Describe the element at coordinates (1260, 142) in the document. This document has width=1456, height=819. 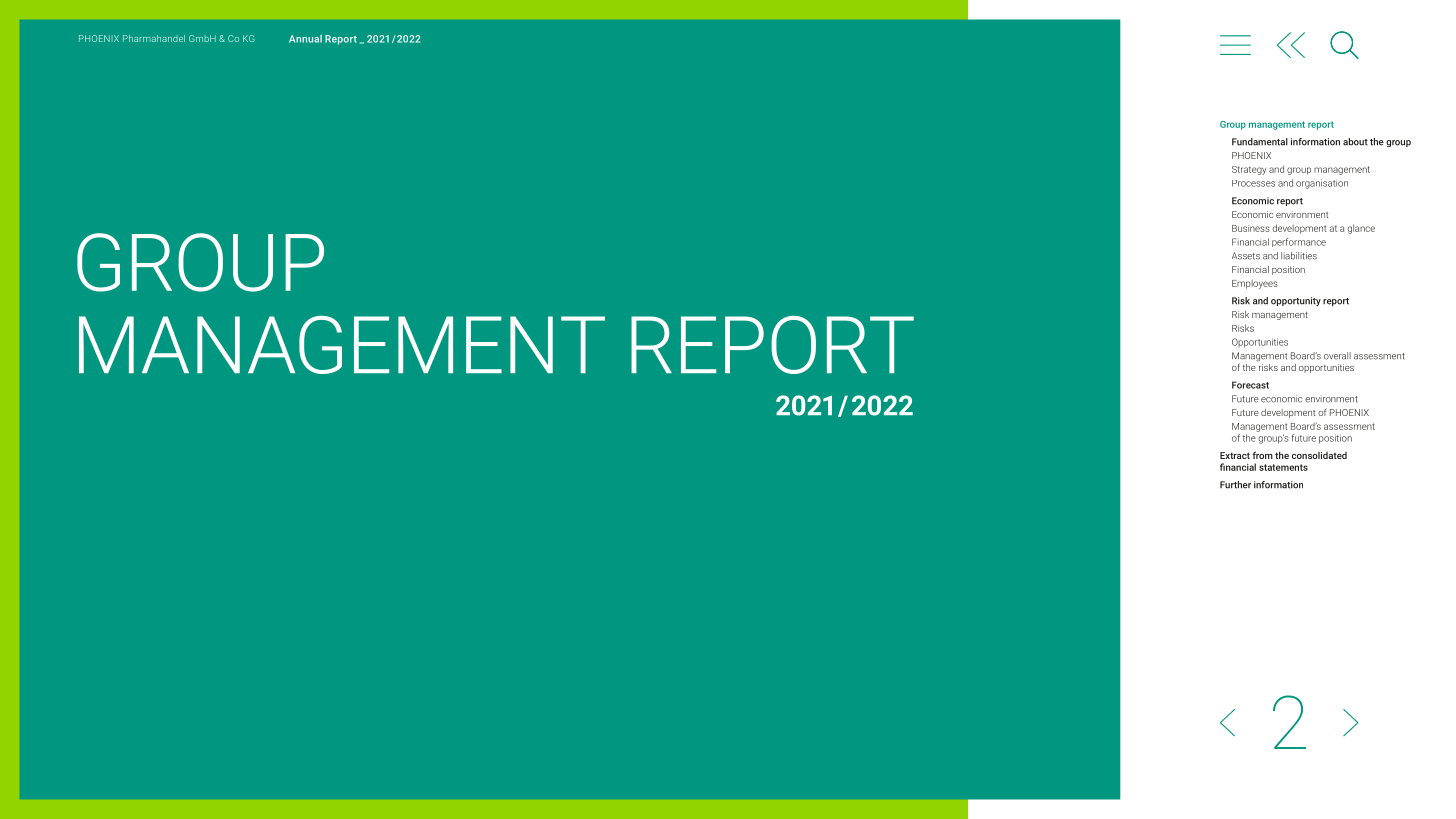
I see `Fundamental` at that location.
